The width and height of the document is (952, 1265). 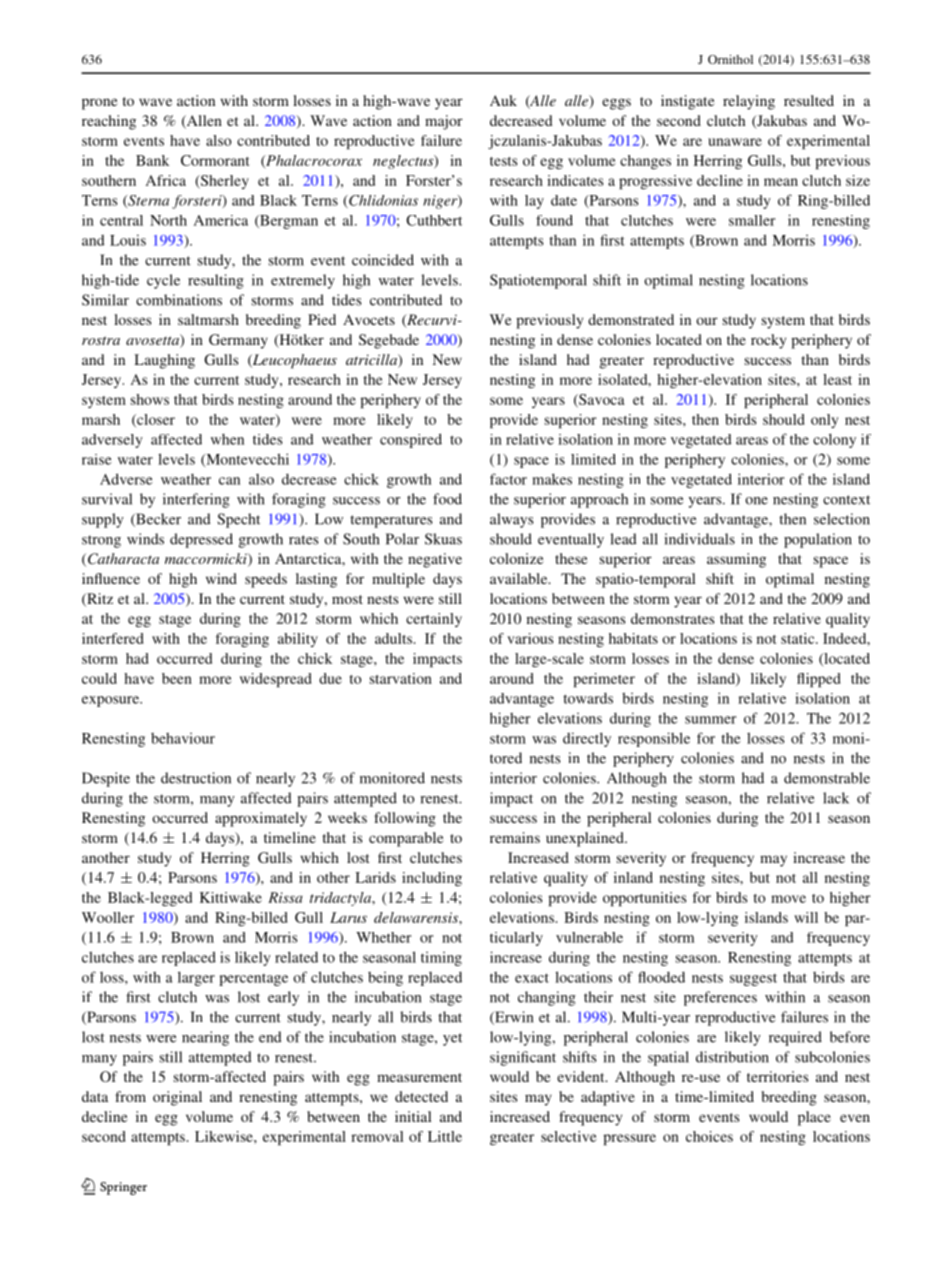 I want to click on Laughing, so click(x=164, y=361).
